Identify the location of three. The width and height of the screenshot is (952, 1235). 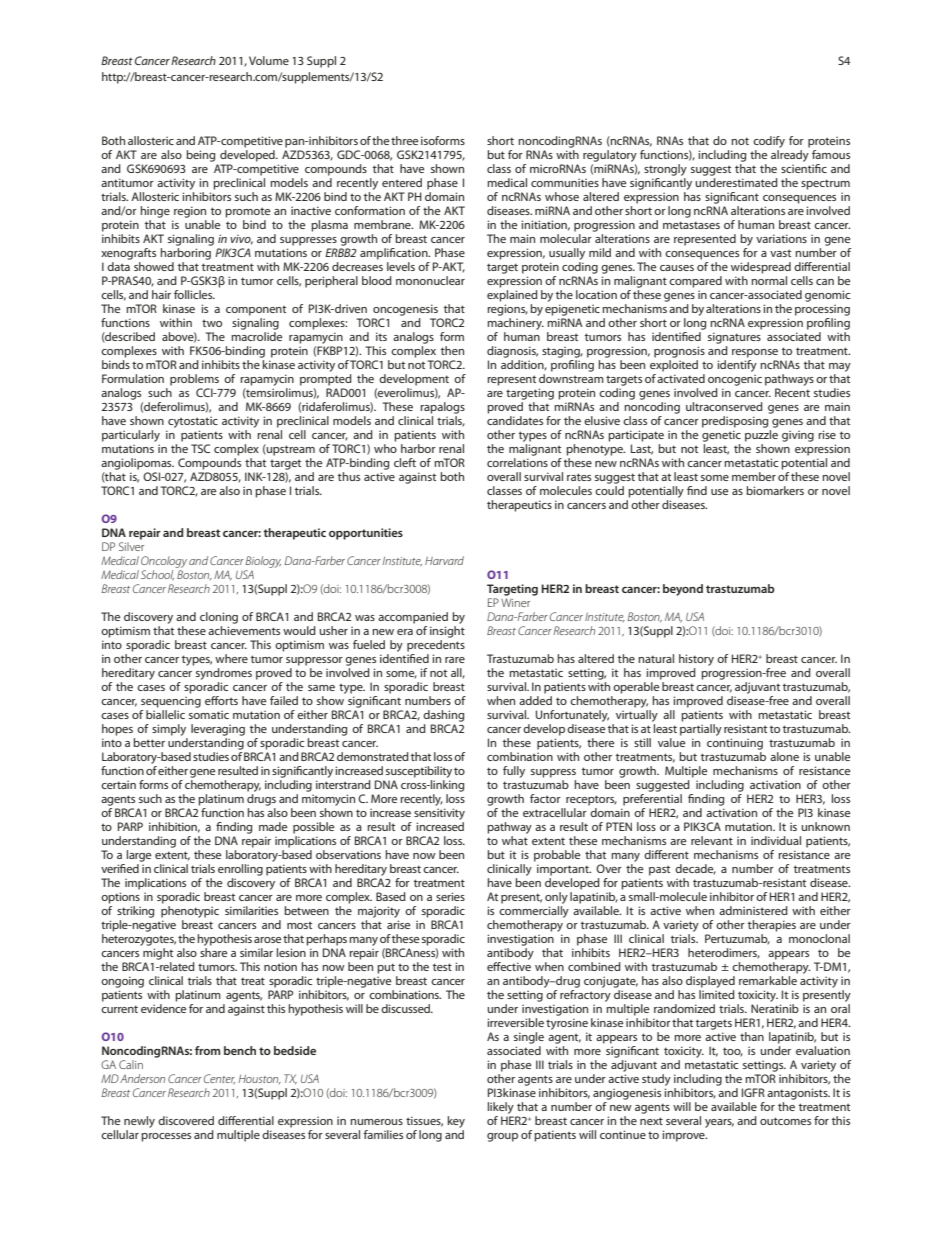
(404, 140).
